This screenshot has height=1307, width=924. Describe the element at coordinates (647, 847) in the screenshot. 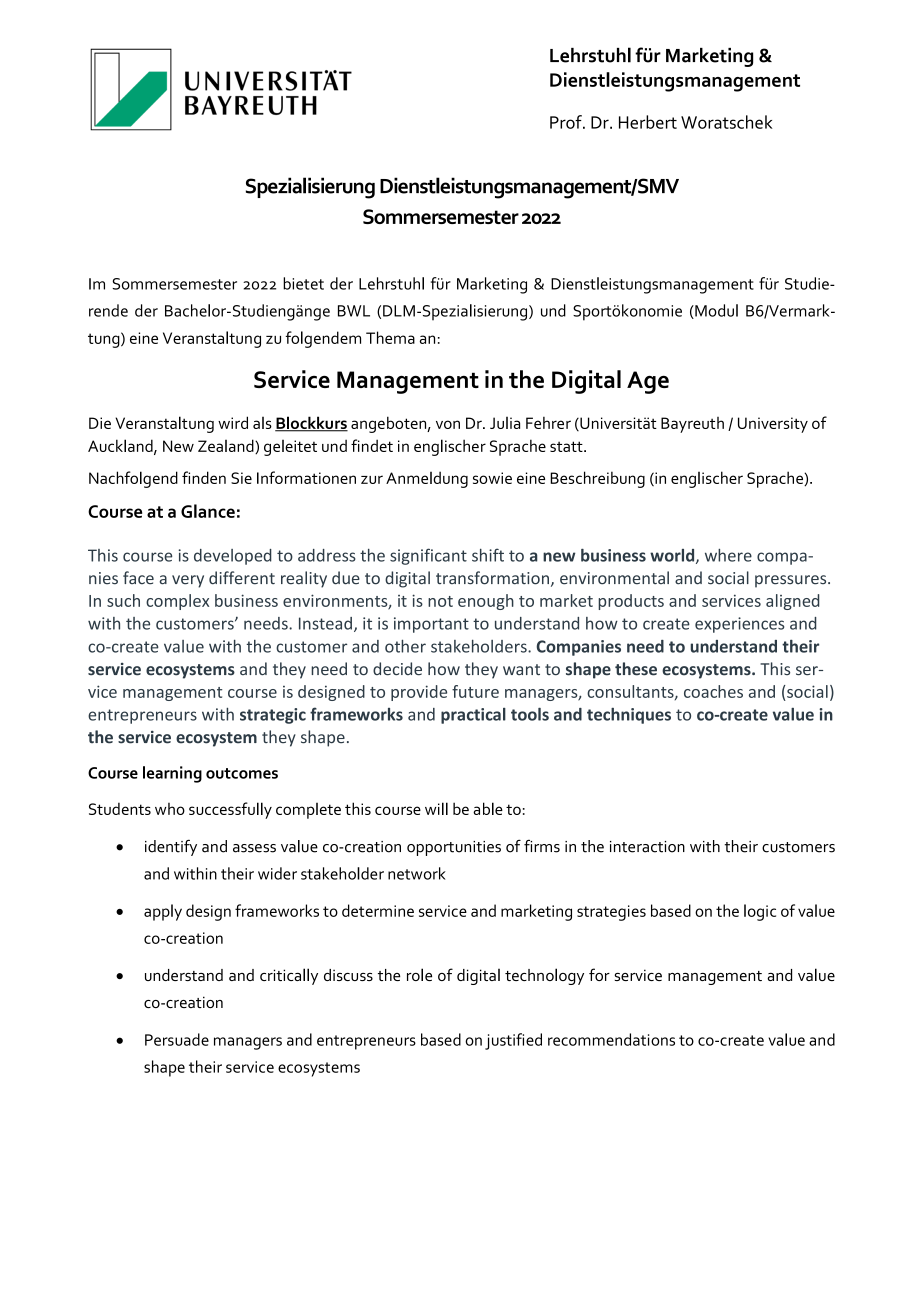

I see `interaction` at that location.
